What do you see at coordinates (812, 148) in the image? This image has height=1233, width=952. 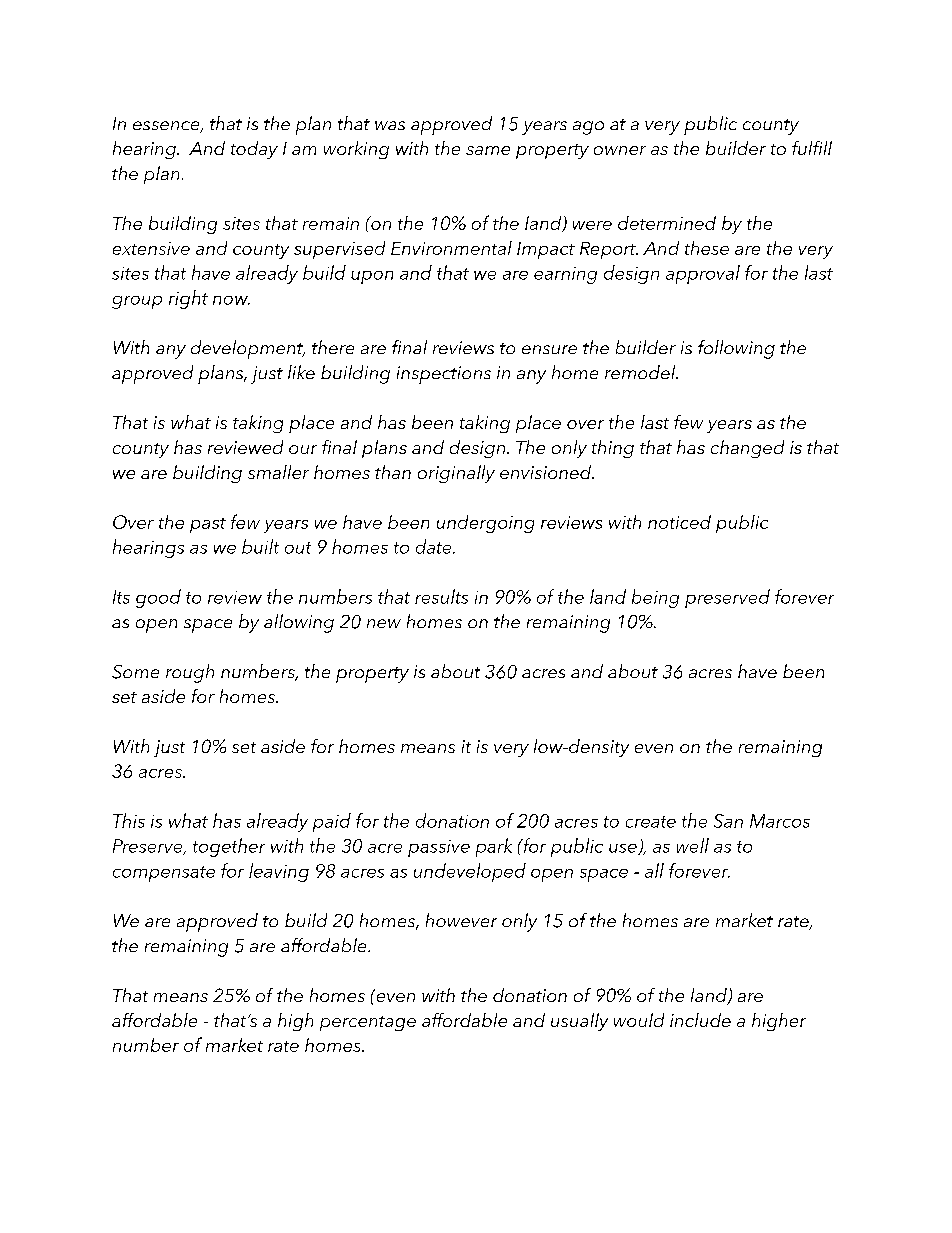 I see `fulfill` at bounding box center [812, 148].
